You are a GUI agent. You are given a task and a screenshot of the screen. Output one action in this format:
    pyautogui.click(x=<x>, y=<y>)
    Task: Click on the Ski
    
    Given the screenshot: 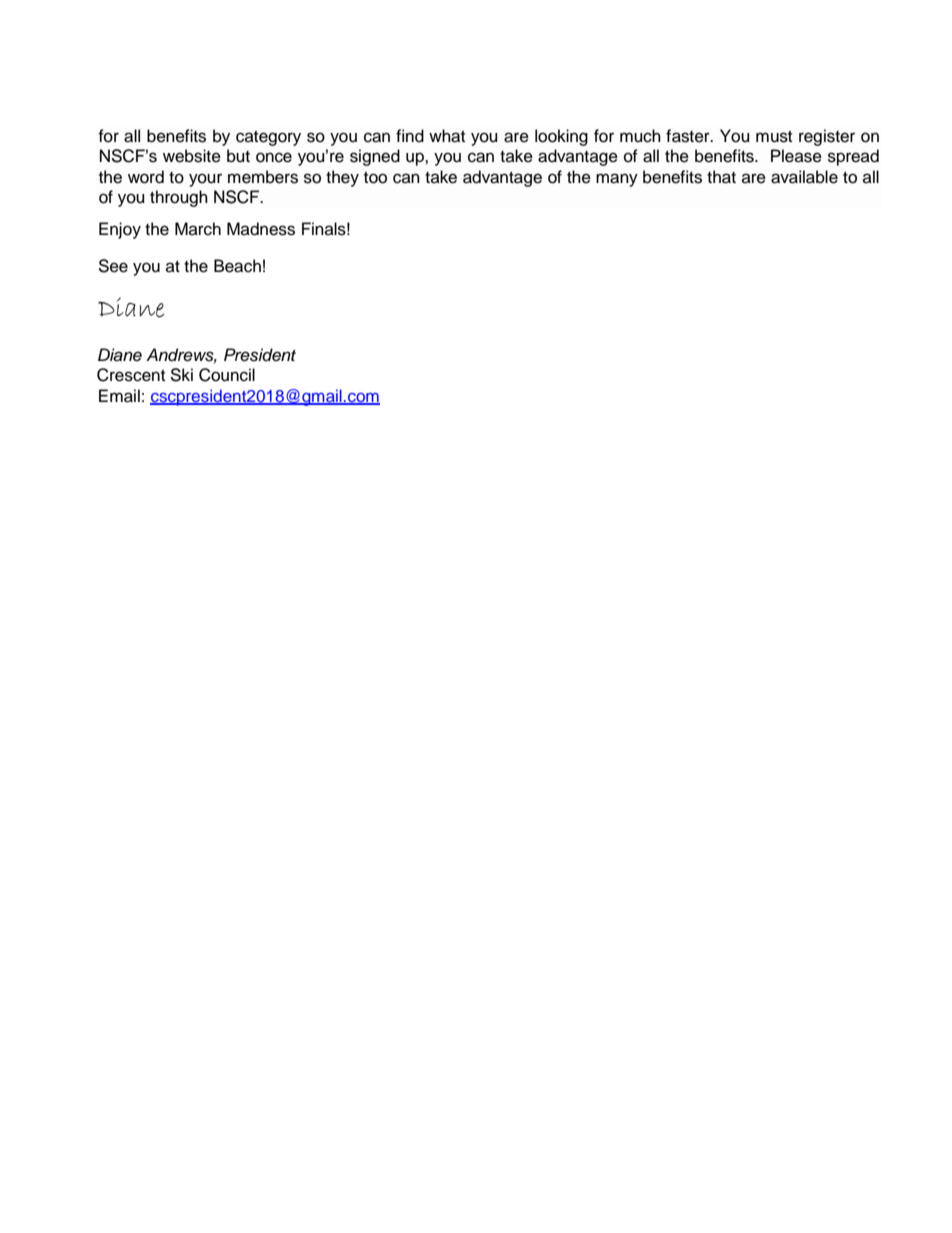 What is the action you would take?
    pyautogui.click(x=181, y=375)
